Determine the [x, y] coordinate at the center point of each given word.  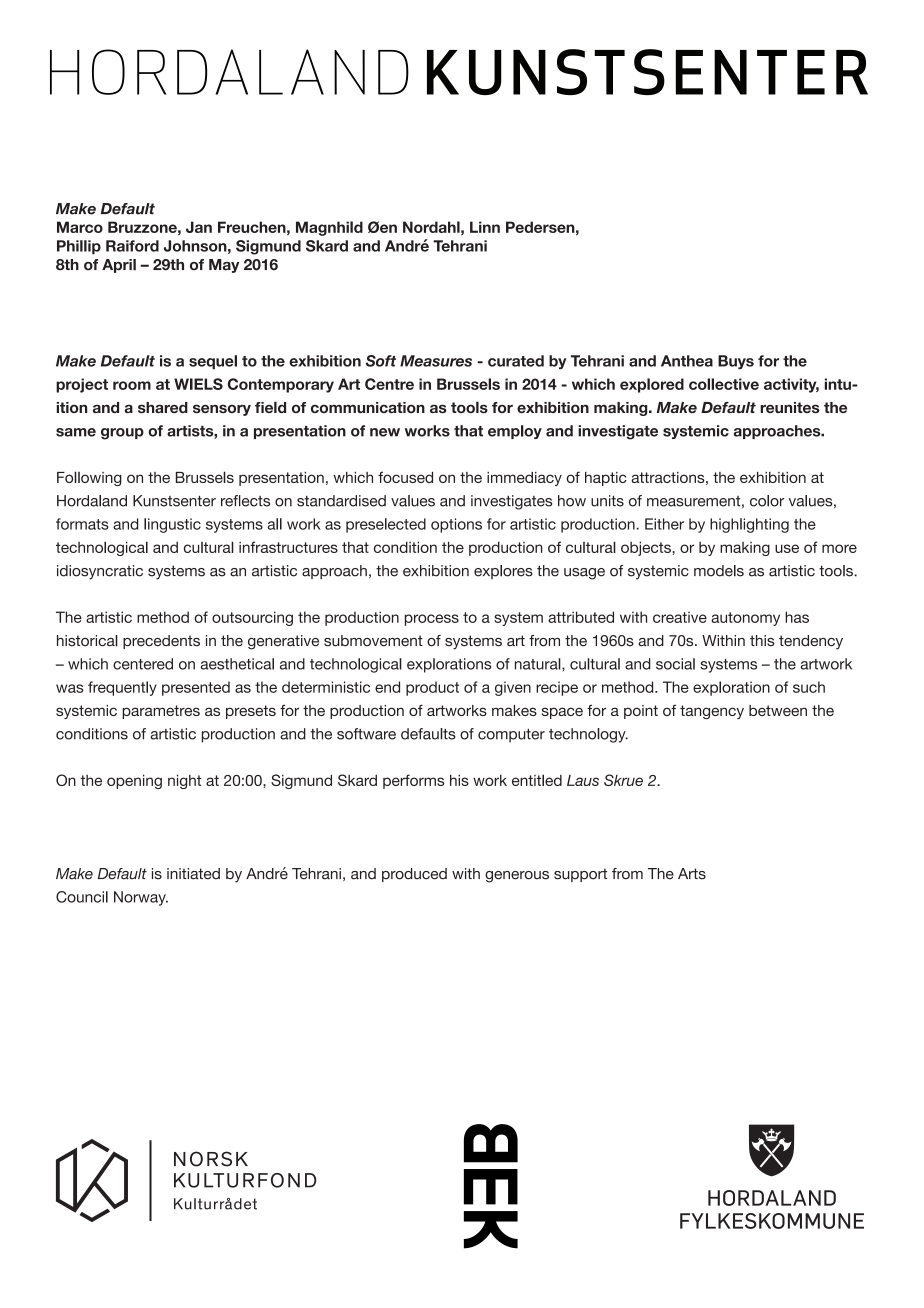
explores [503, 572]
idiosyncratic [100, 572]
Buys [736, 362]
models [719, 571]
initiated [193, 874]
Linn [485, 227]
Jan [199, 227]
